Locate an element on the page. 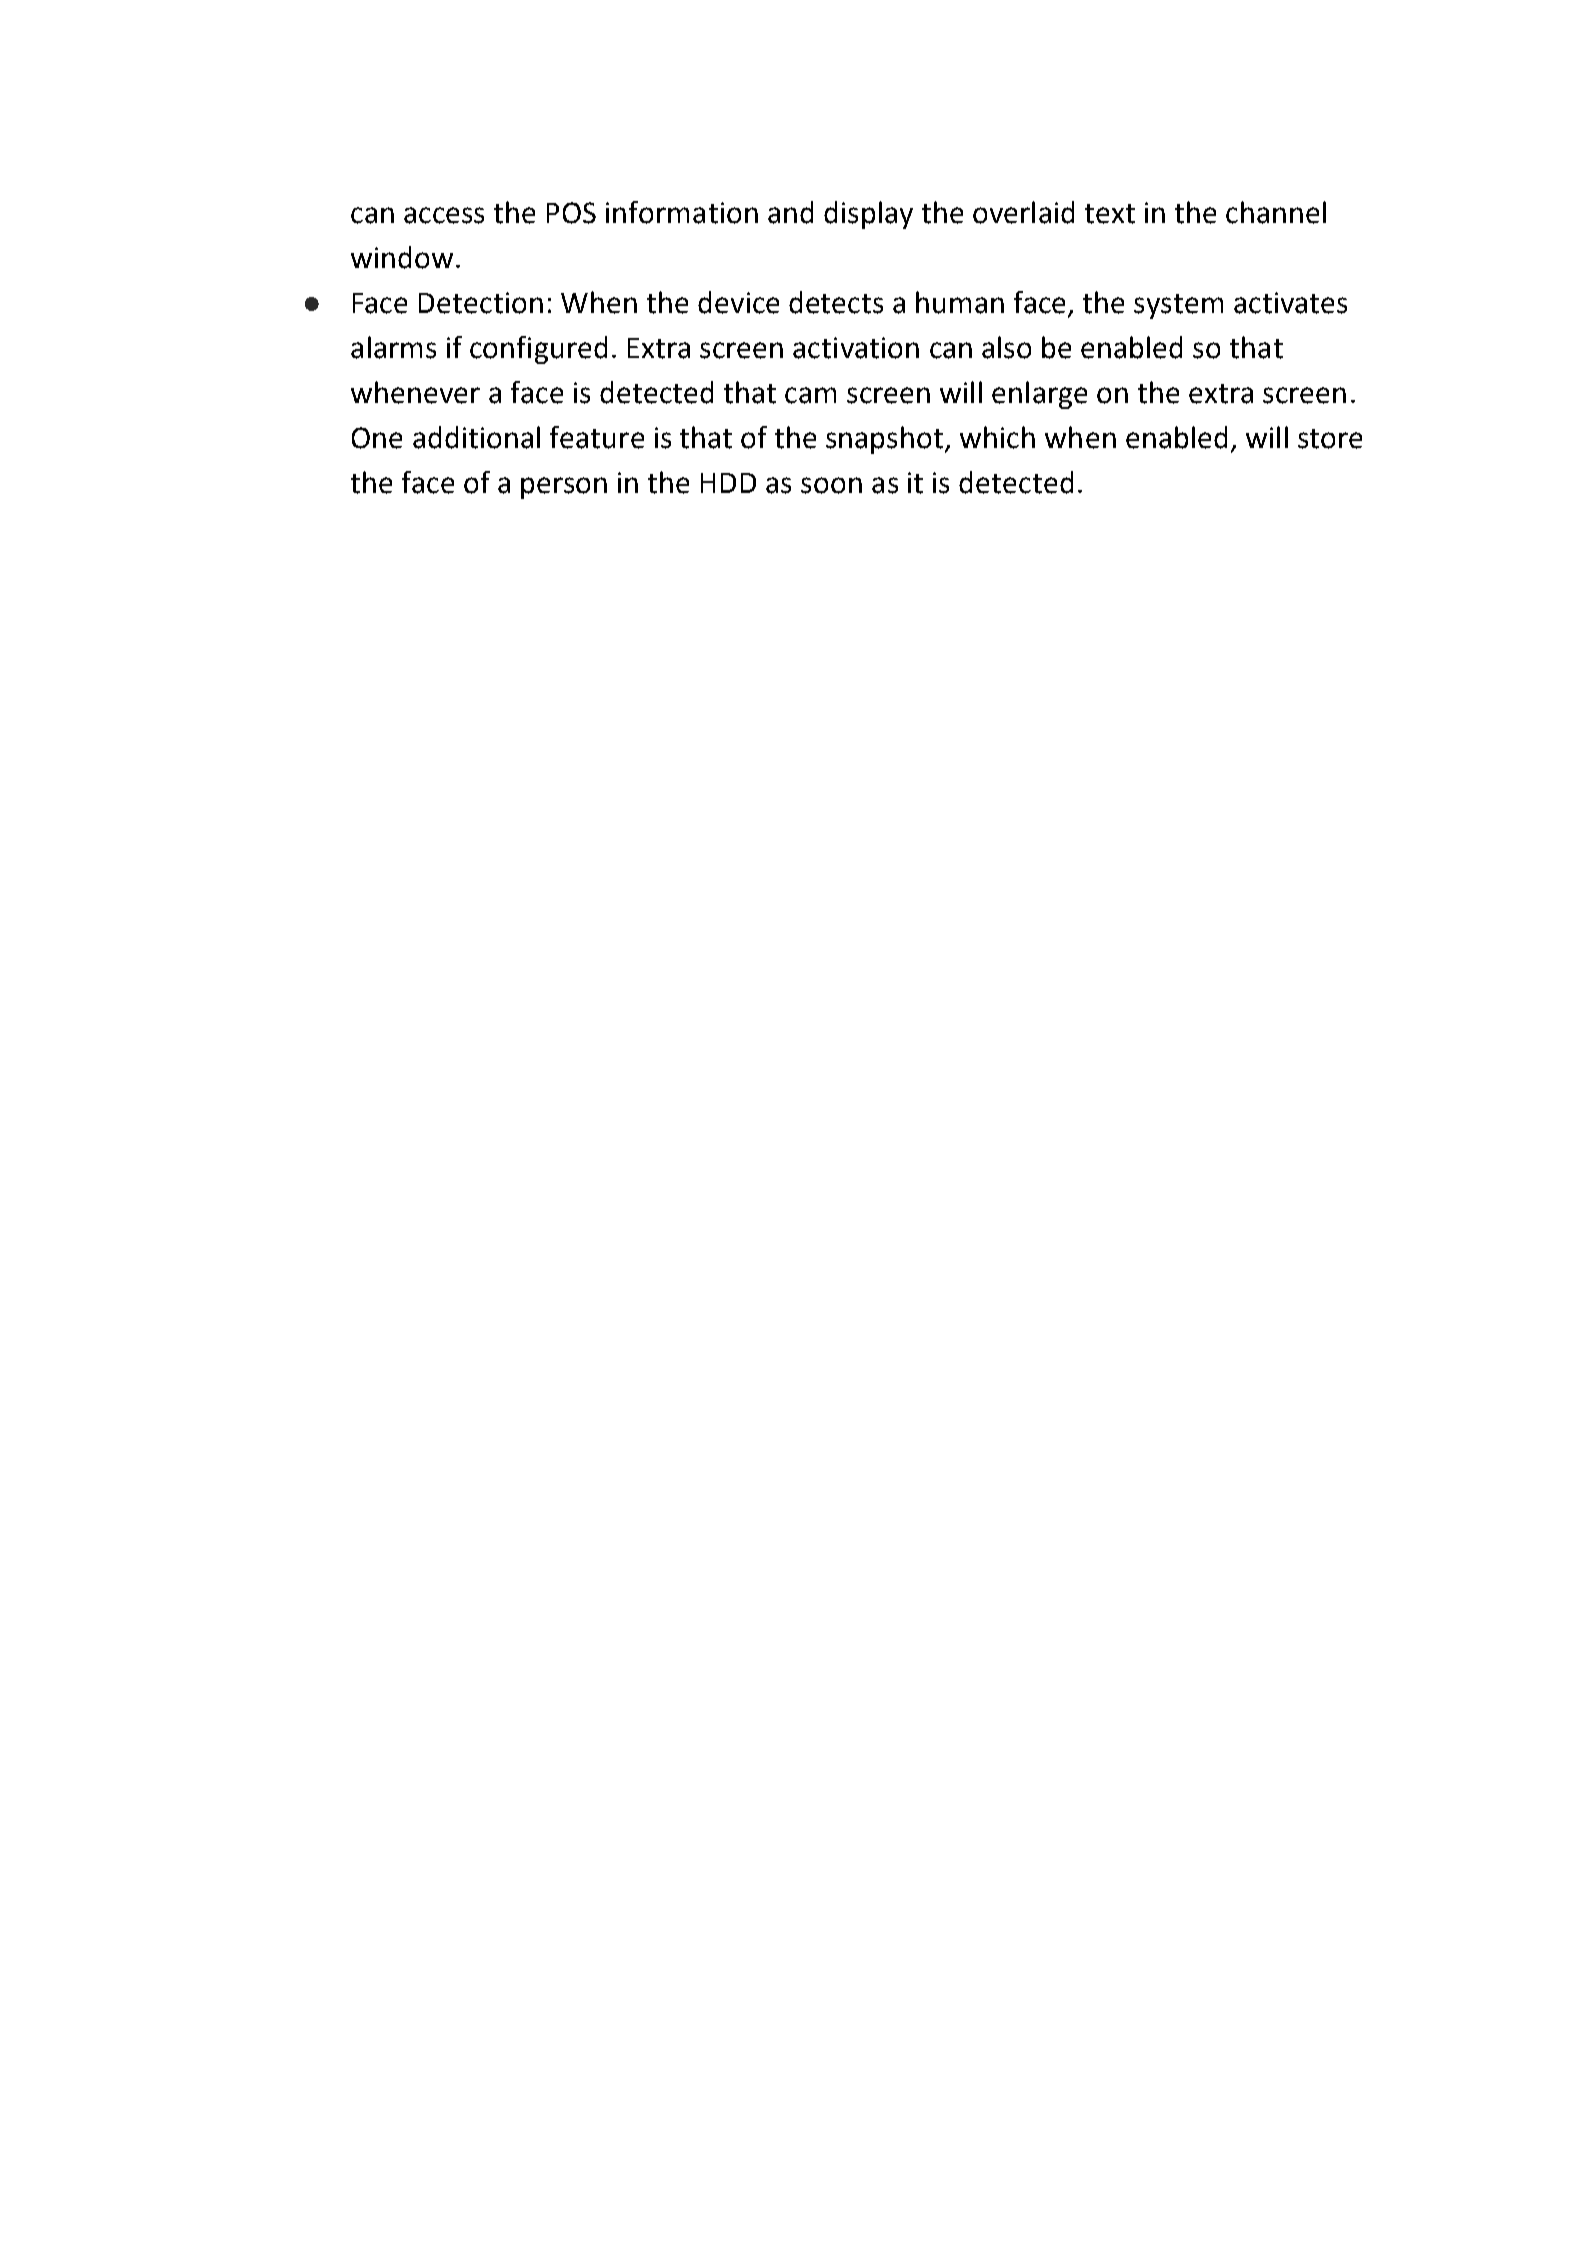 Image resolution: width=1591 pixels, height=2250 pixels. soon is located at coordinates (831, 485).
